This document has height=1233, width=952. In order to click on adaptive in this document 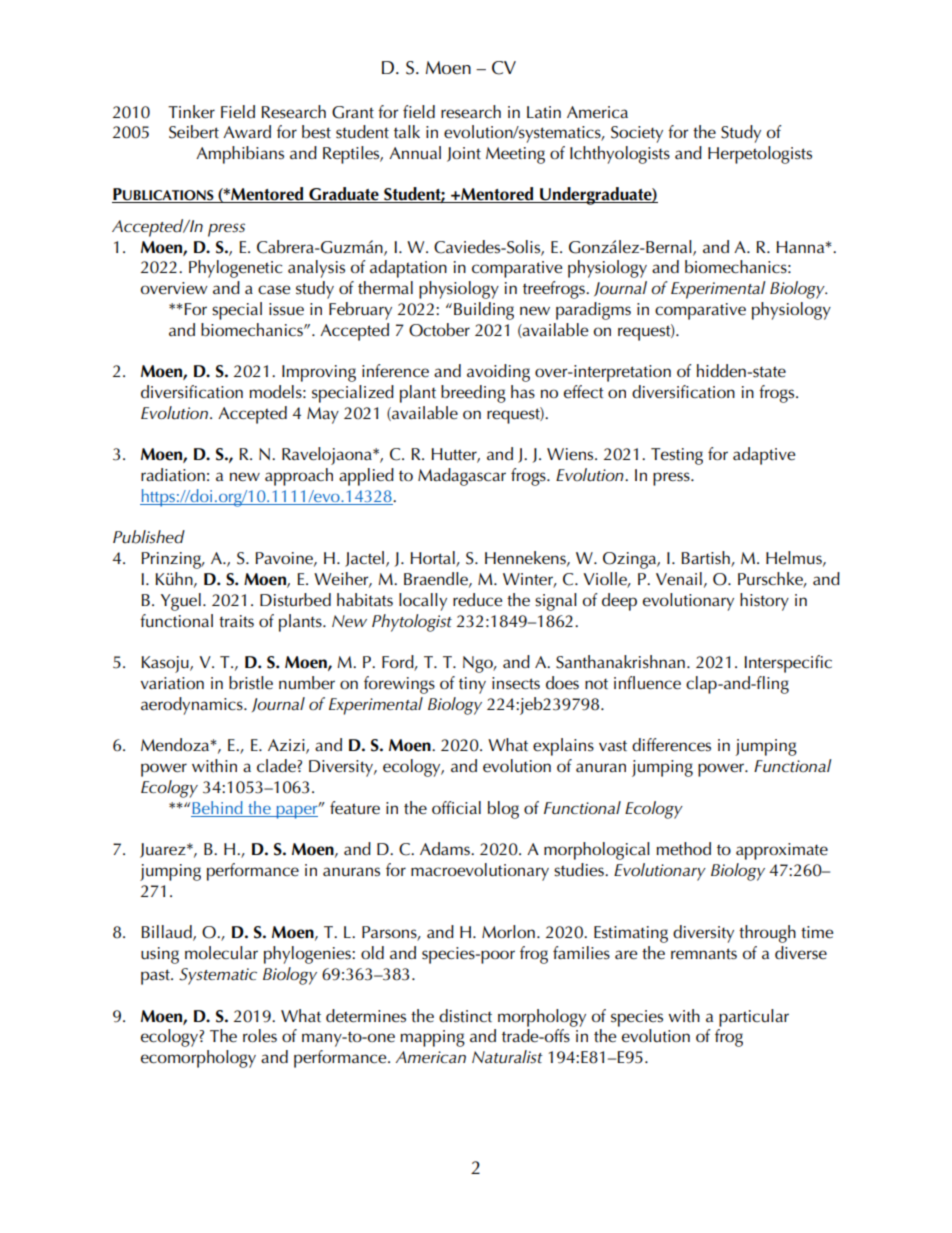, I will do `click(764, 456)`.
